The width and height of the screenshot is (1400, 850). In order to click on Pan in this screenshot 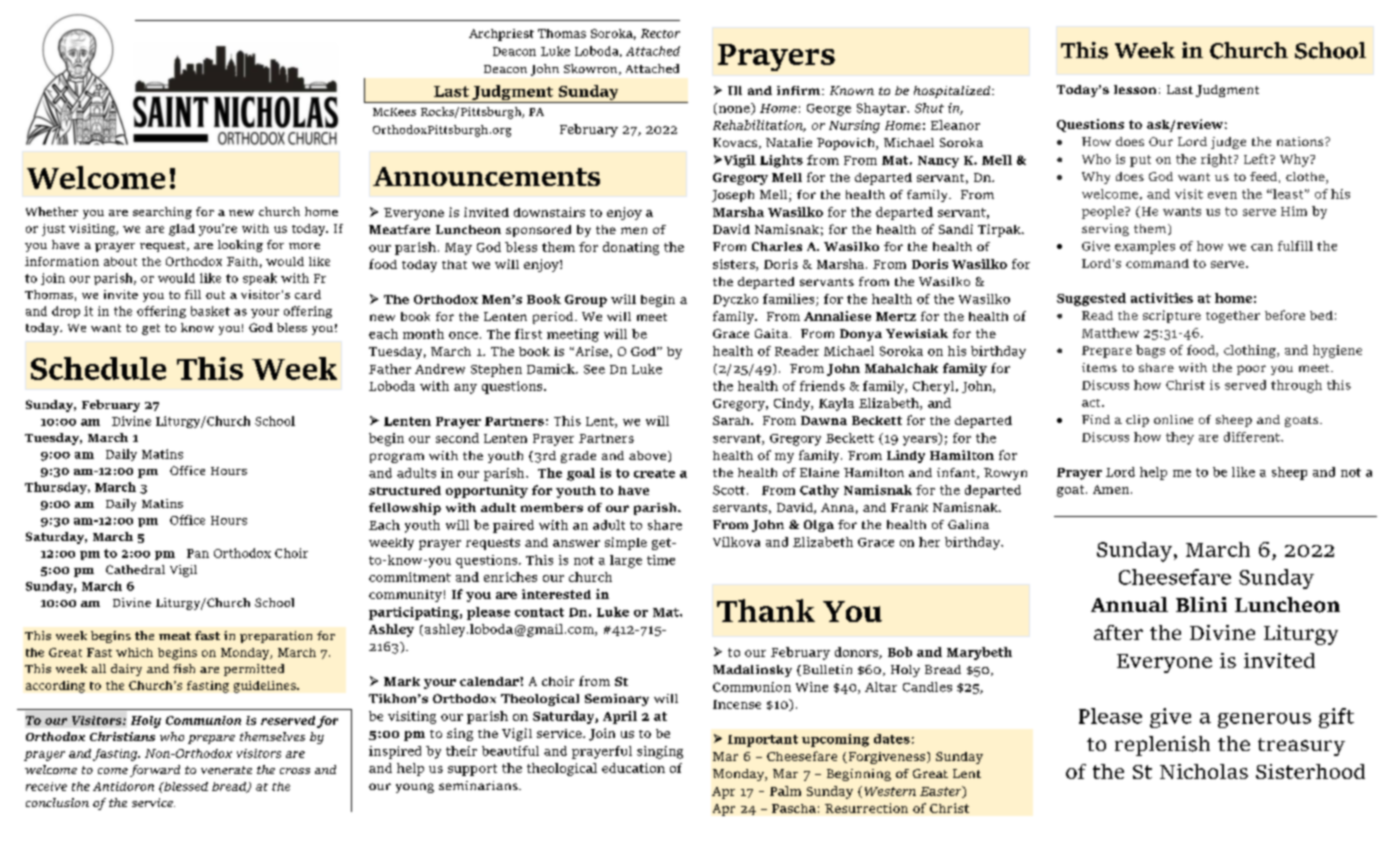, I will do `click(198, 553)`.
